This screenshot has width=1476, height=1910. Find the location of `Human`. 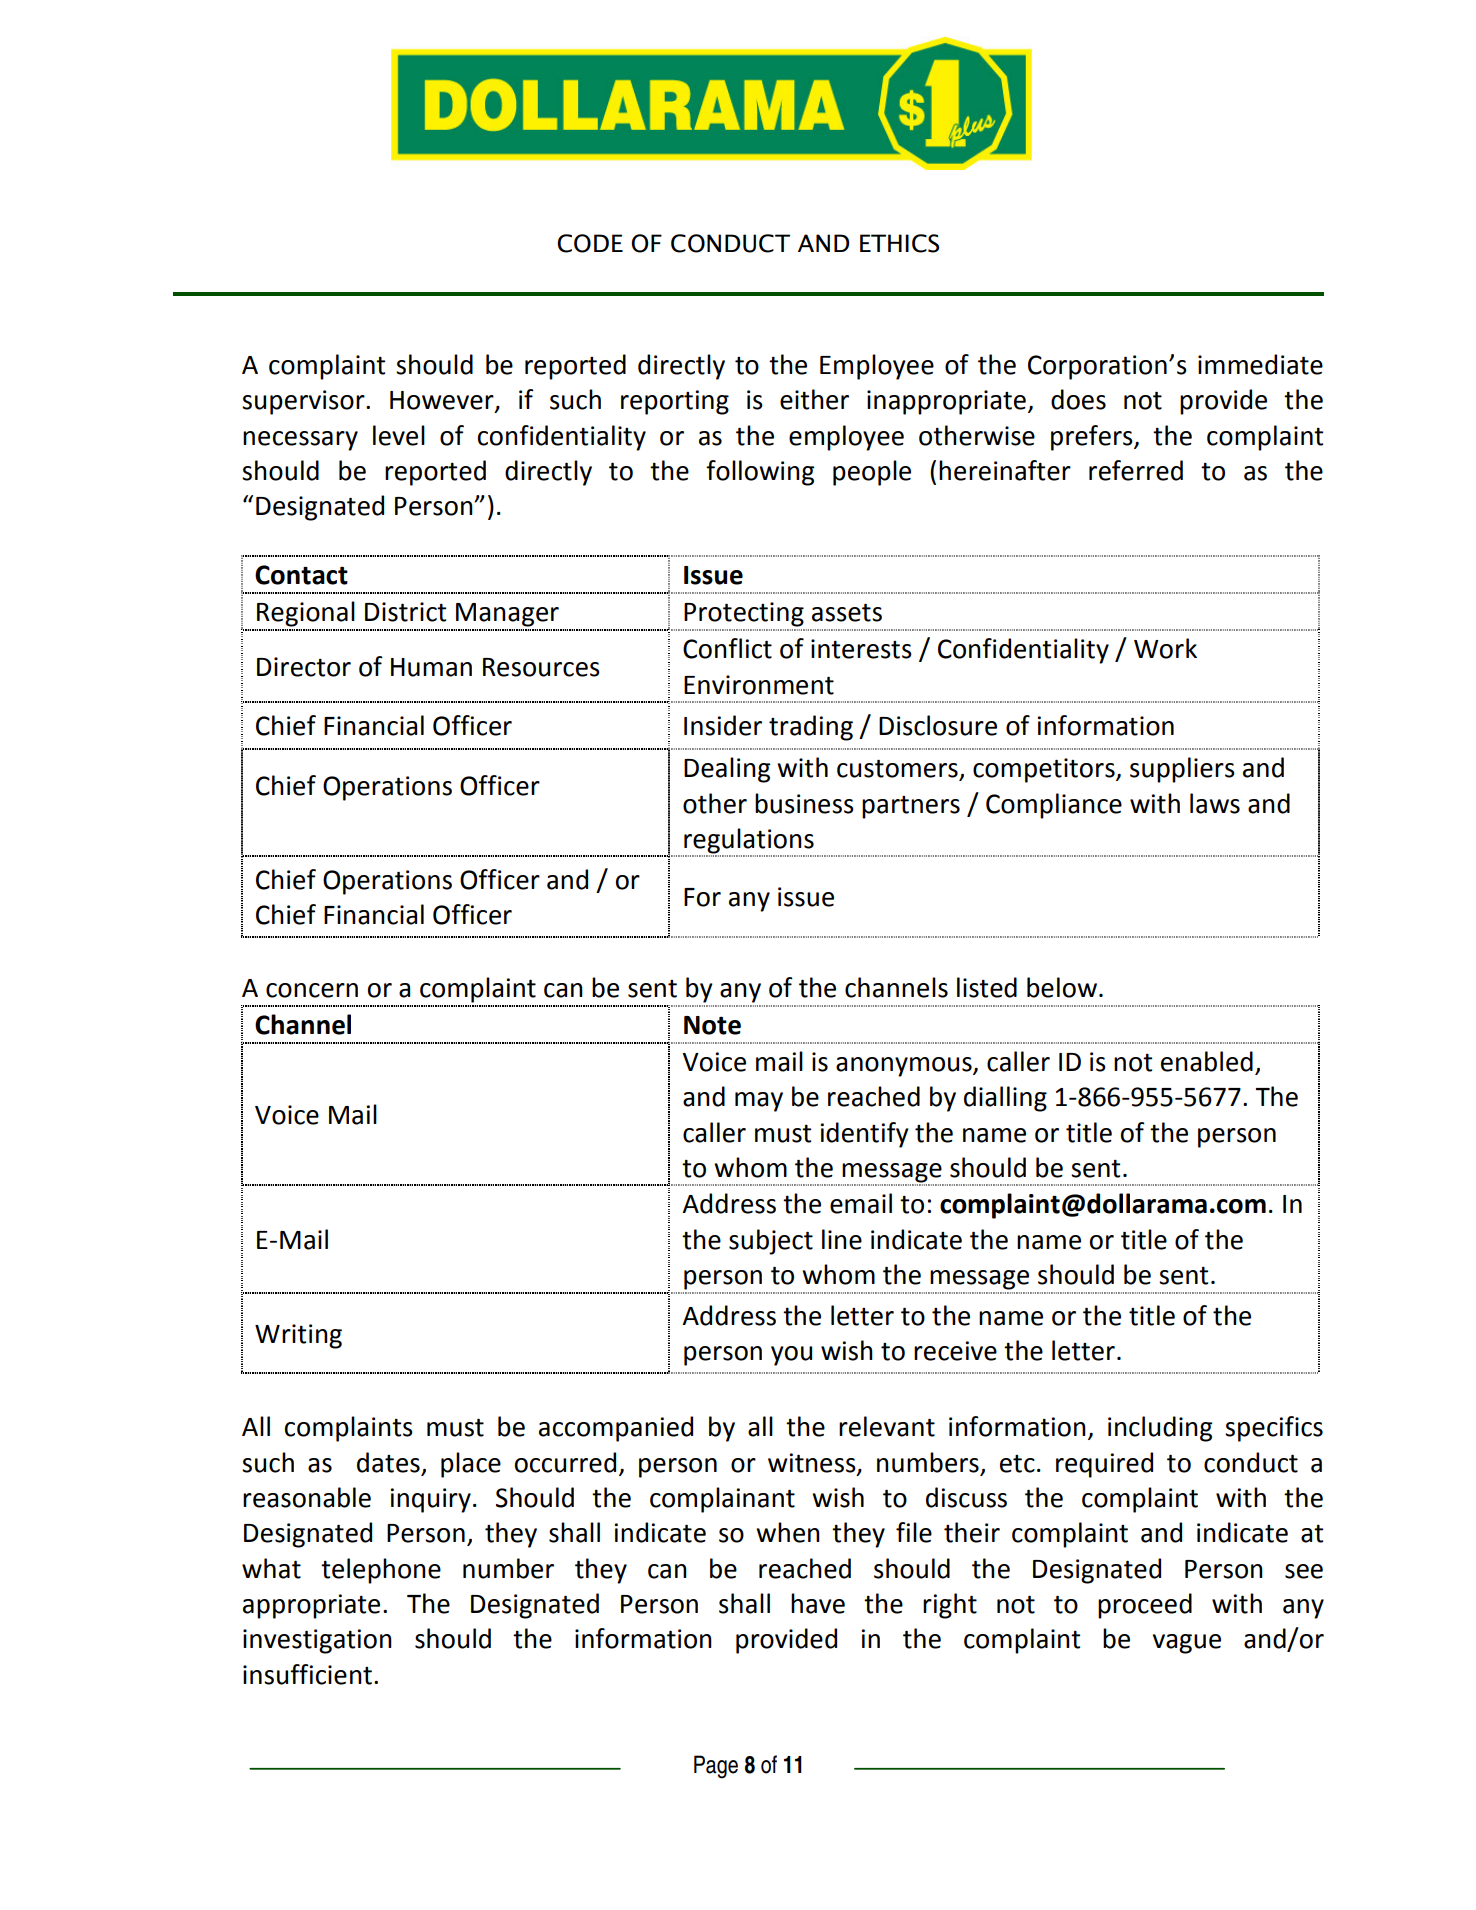

Human is located at coordinates (431, 667).
